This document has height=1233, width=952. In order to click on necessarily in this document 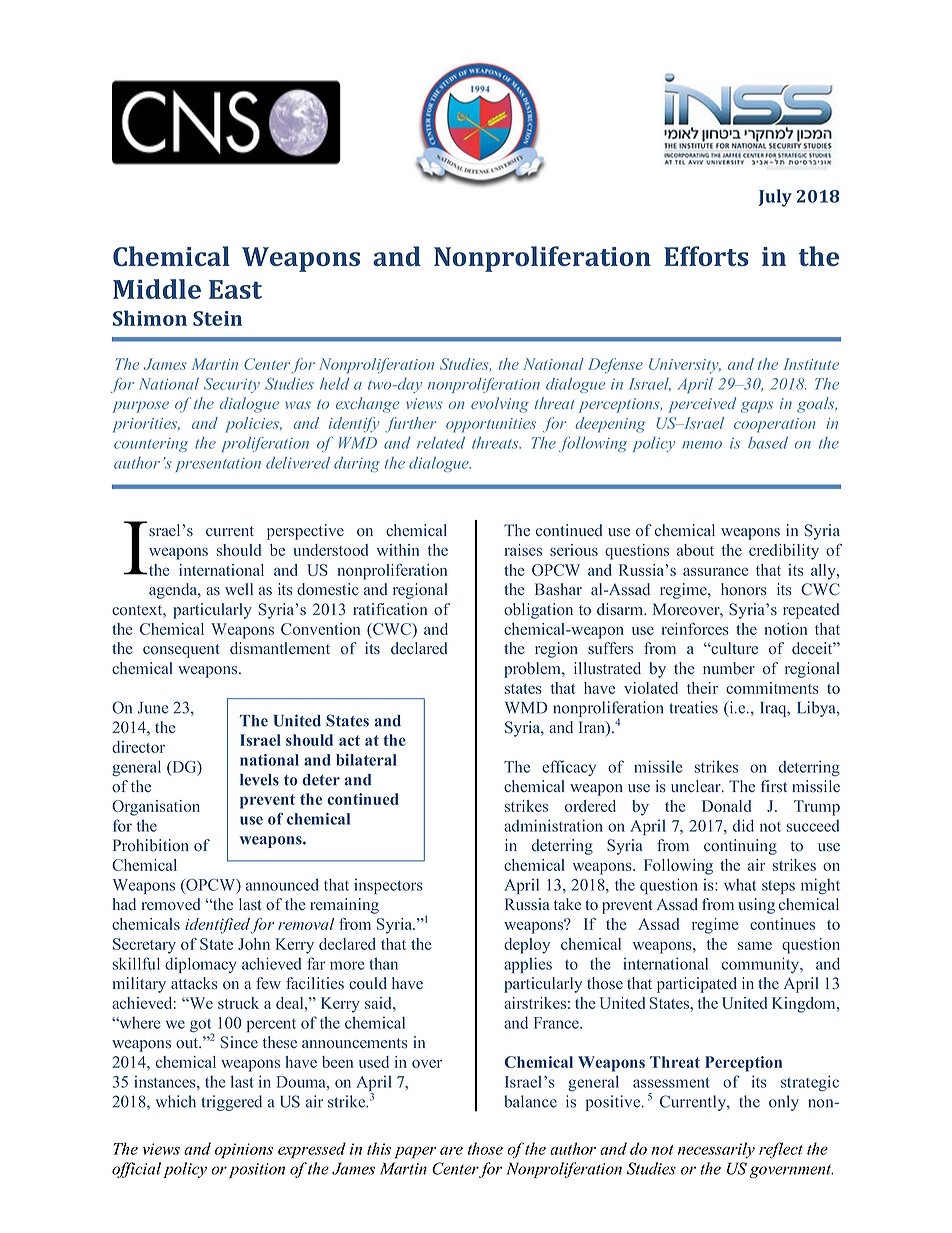, I will do `click(716, 1150)`.
